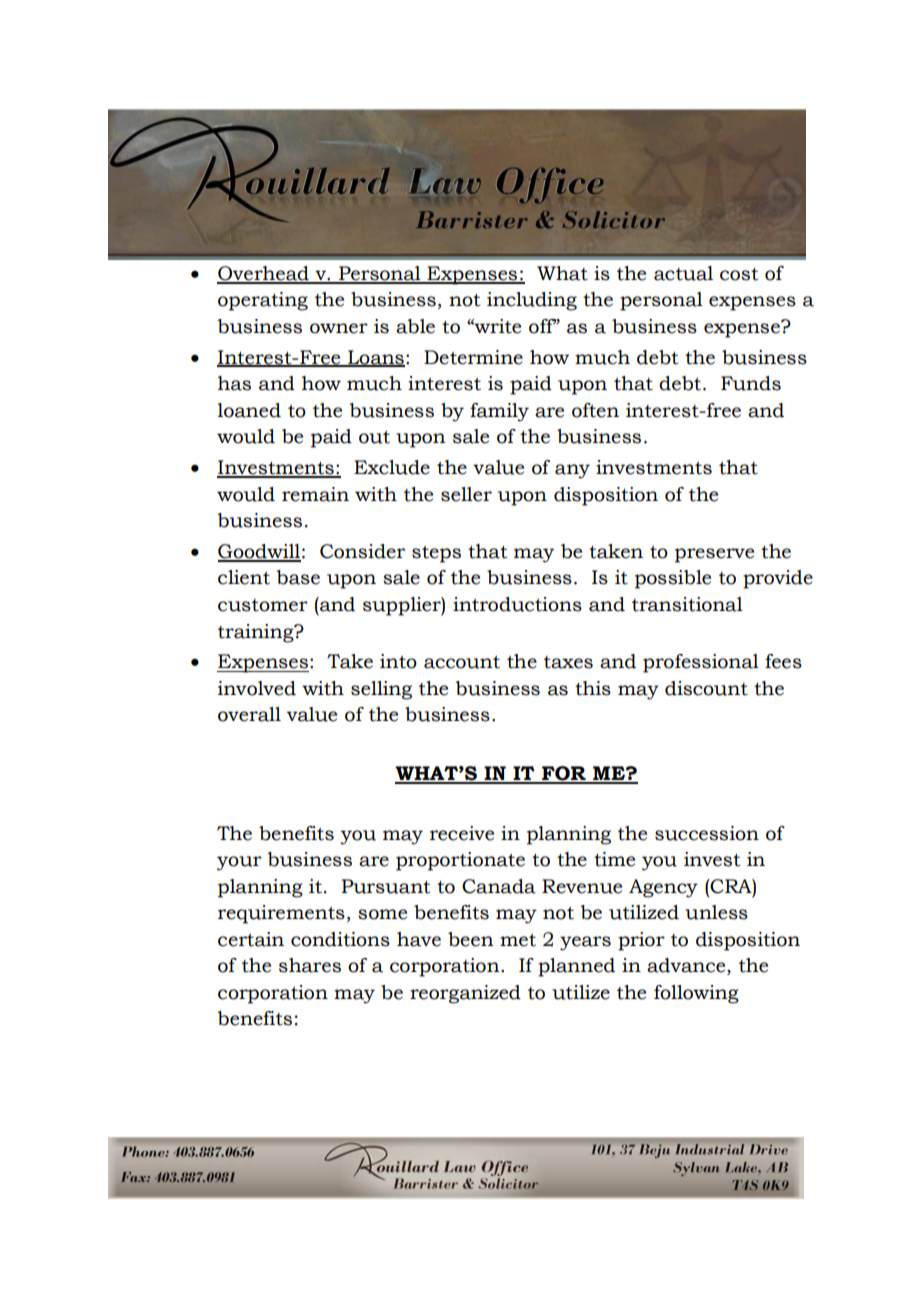 The image size is (924, 1308). Describe the element at coordinates (701, 663) in the screenshot. I see `professional` at that location.
